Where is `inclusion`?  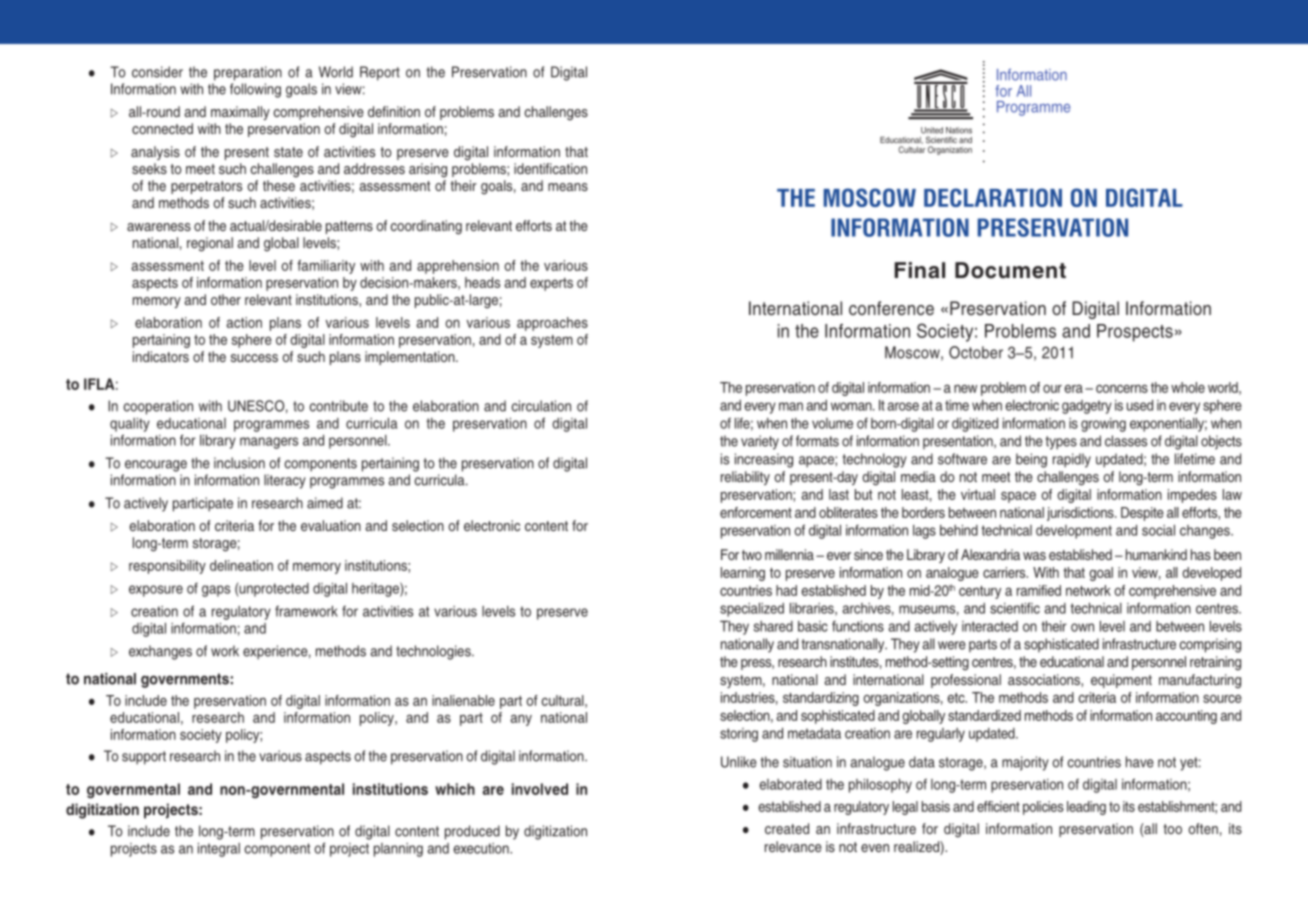
inclusion is located at coordinates (239, 463).
